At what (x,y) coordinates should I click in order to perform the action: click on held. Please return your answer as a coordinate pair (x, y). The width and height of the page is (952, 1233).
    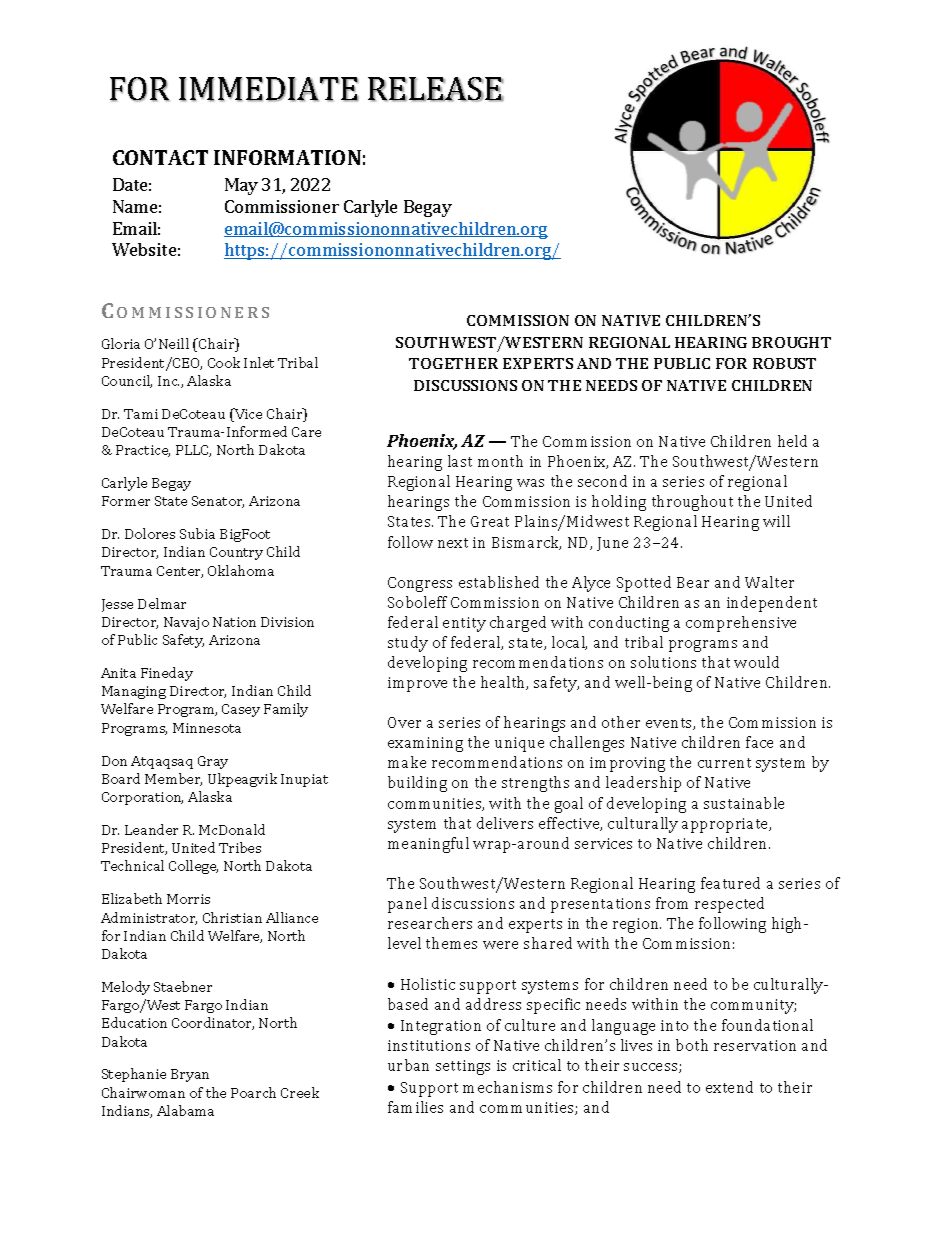
    Looking at the image, I should click on (792, 441).
